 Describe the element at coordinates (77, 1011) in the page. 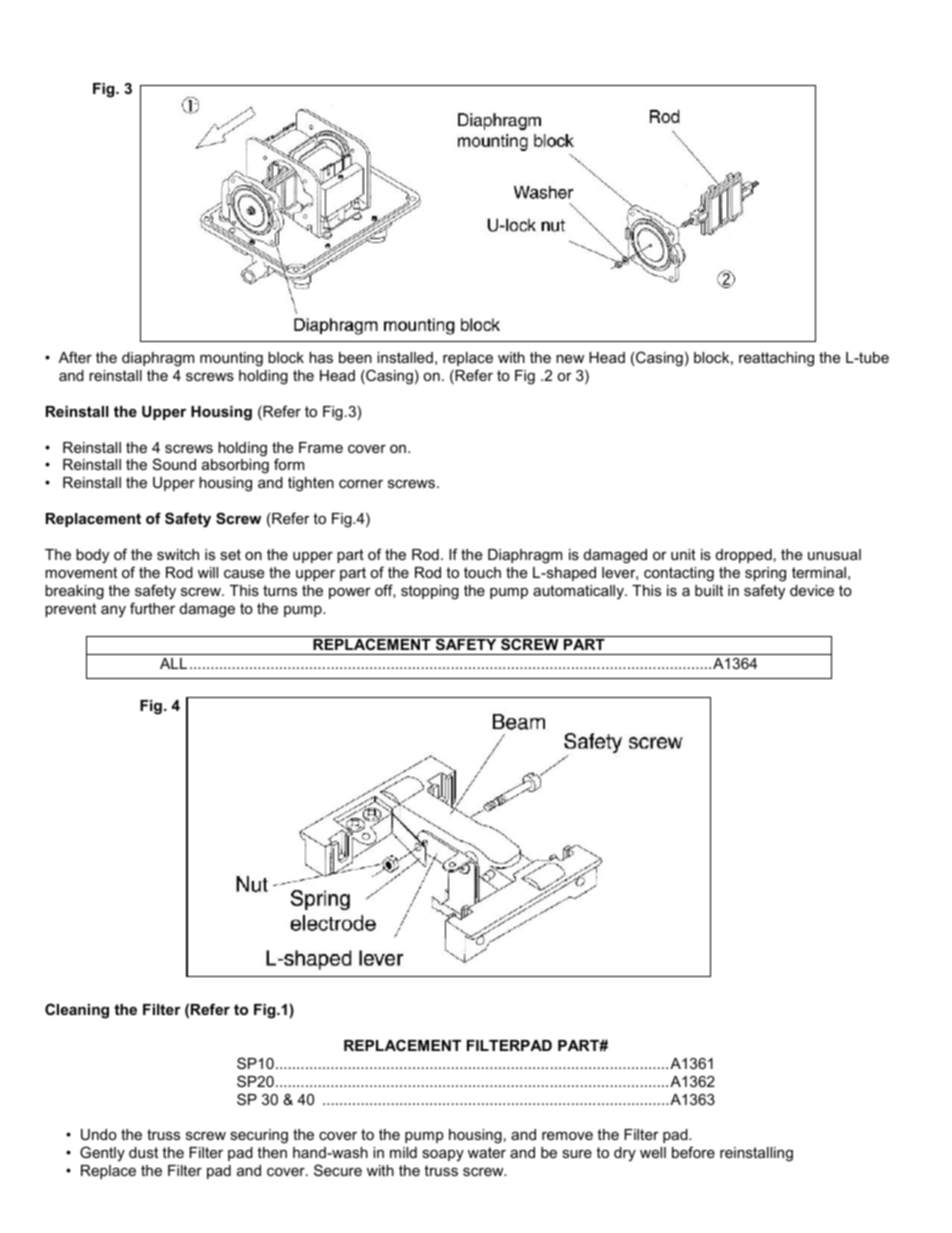

I see `Cleaning` at that location.
